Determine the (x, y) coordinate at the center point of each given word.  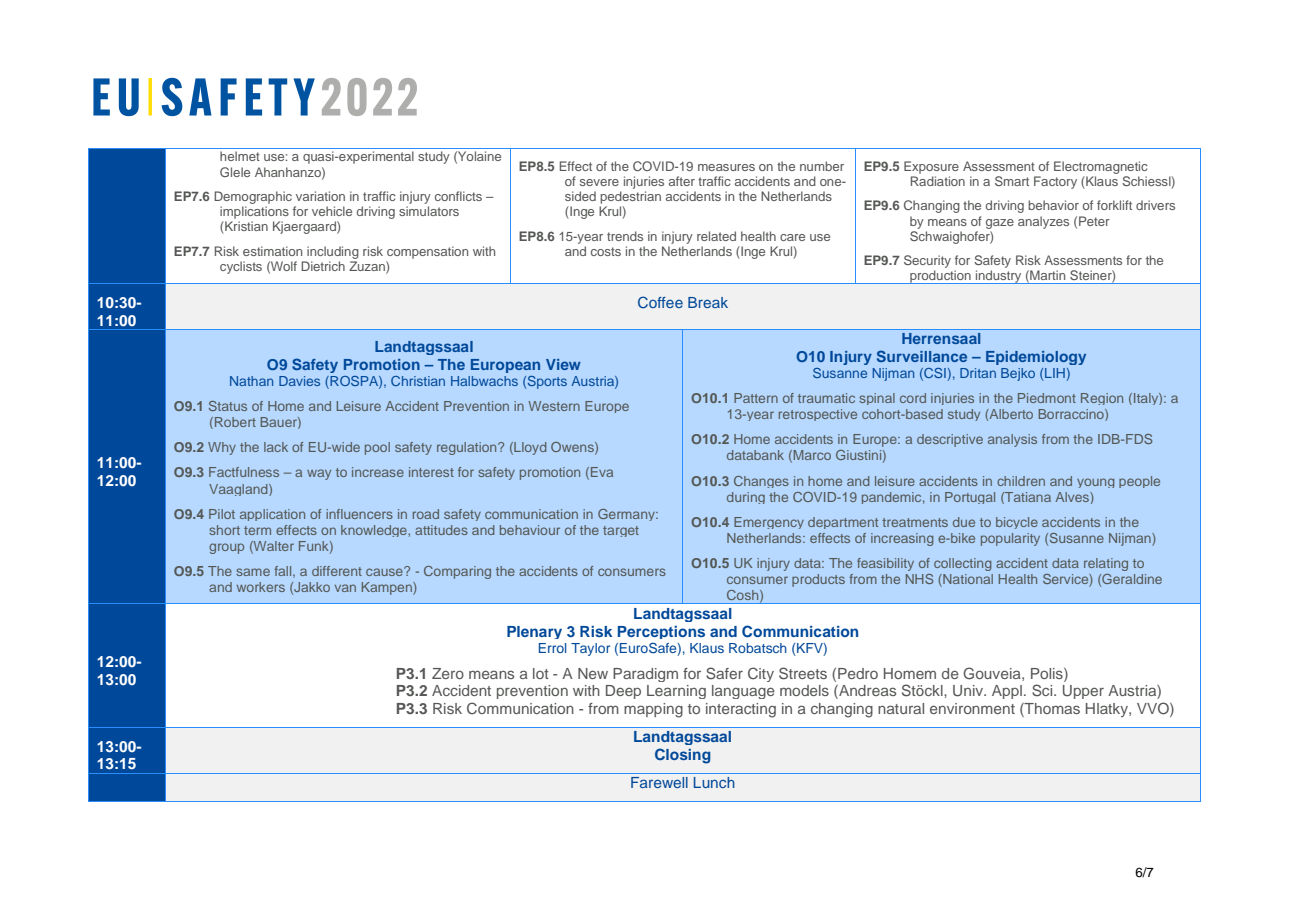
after (682, 181)
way (319, 474)
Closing (683, 756)
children (1021, 481)
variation (320, 196)
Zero (448, 673)
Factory (1055, 182)
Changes (761, 482)
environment (972, 708)
